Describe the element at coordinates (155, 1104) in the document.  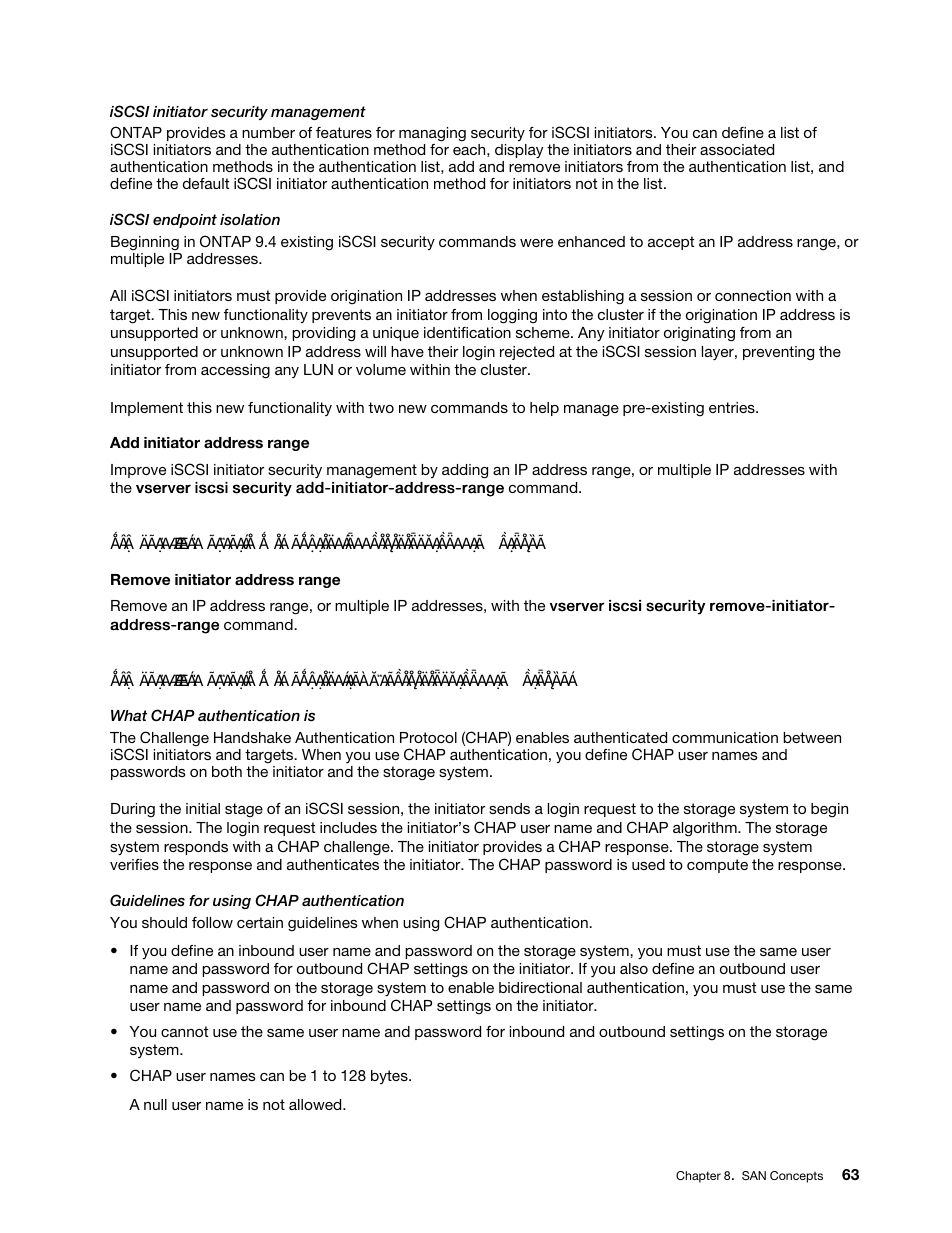
I see `null` at that location.
